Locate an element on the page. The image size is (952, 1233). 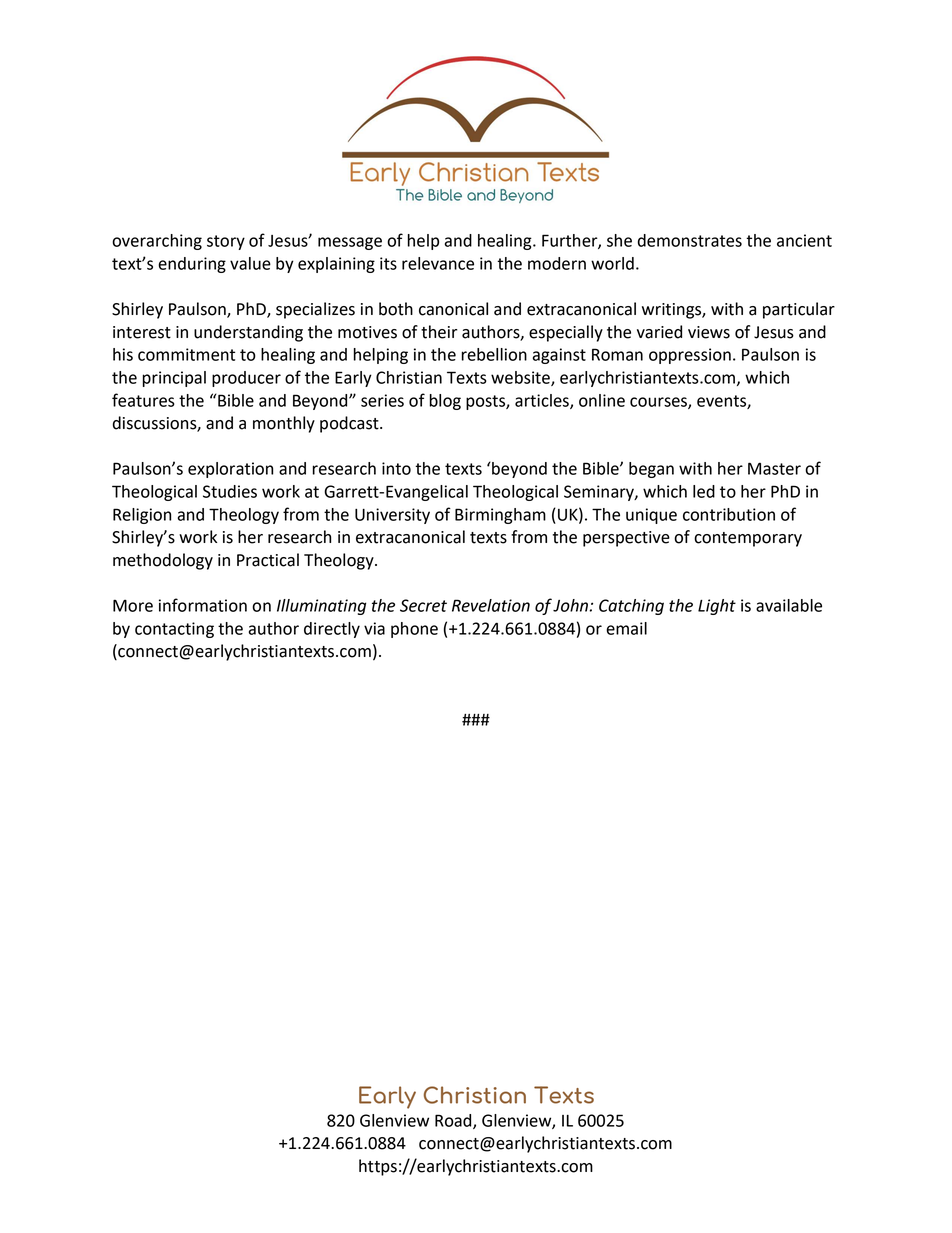
contacting is located at coordinates (174, 630).
